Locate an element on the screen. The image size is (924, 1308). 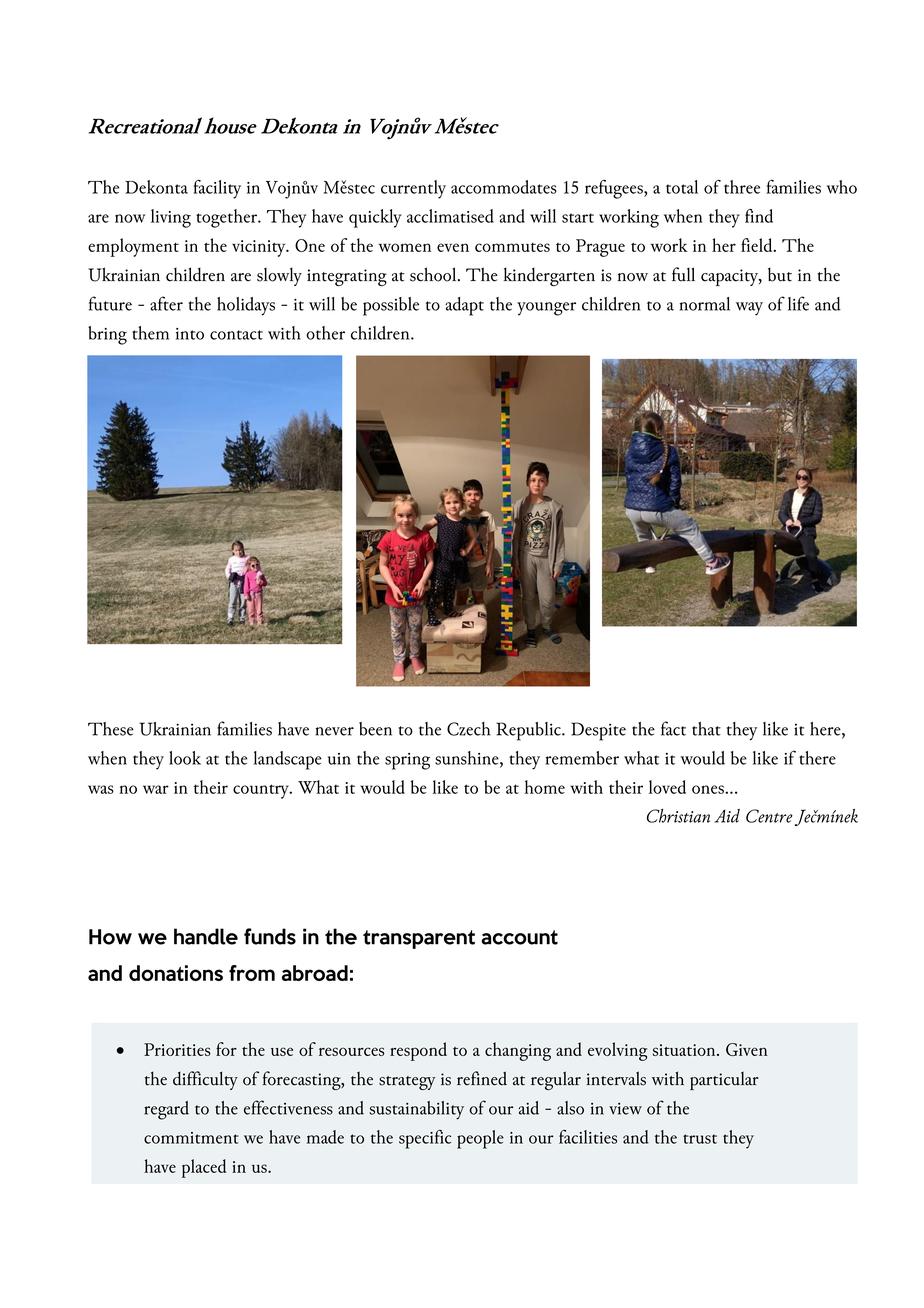
people is located at coordinates (480, 1139).
